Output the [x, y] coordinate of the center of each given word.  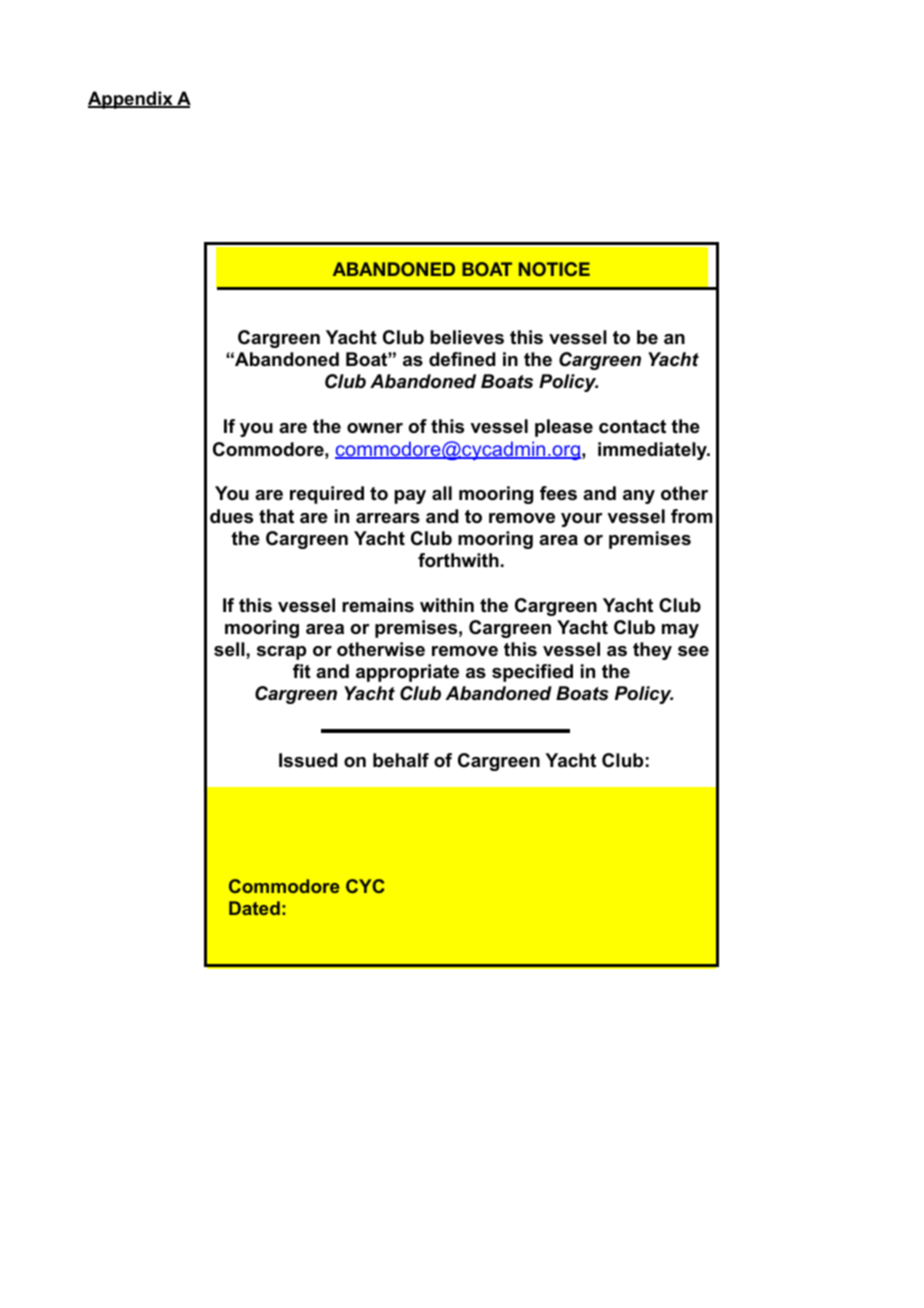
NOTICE [554, 269]
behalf [401, 760]
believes [467, 337]
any [639, 497]
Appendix [131, 100]
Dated [254, 908]
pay [410, 497]
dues [231, 516]
